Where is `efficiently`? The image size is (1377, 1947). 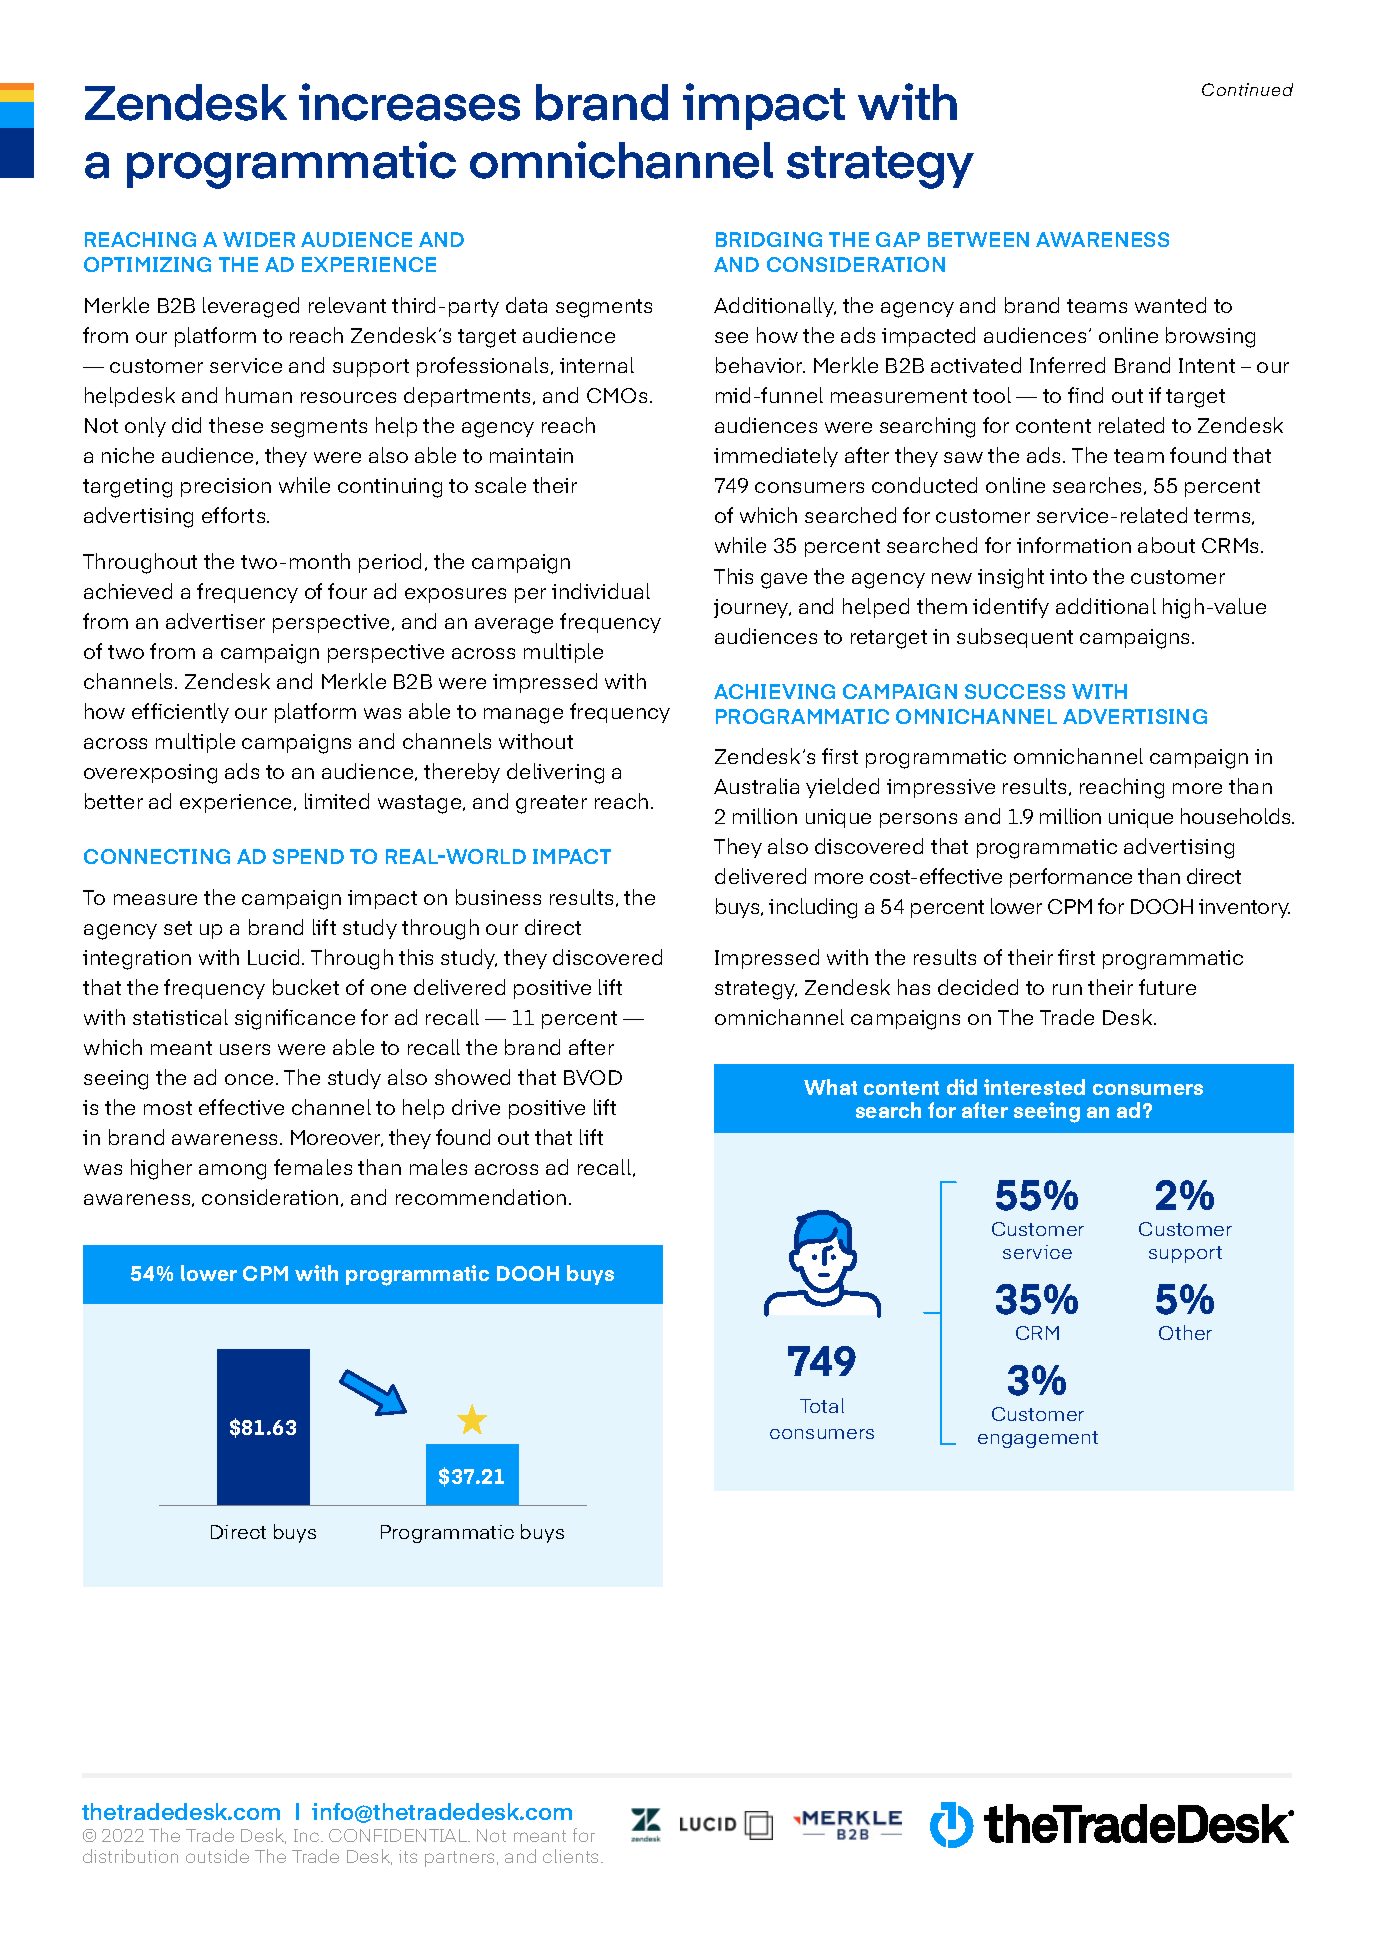 efficiently is located at coordinates (180, 713).
